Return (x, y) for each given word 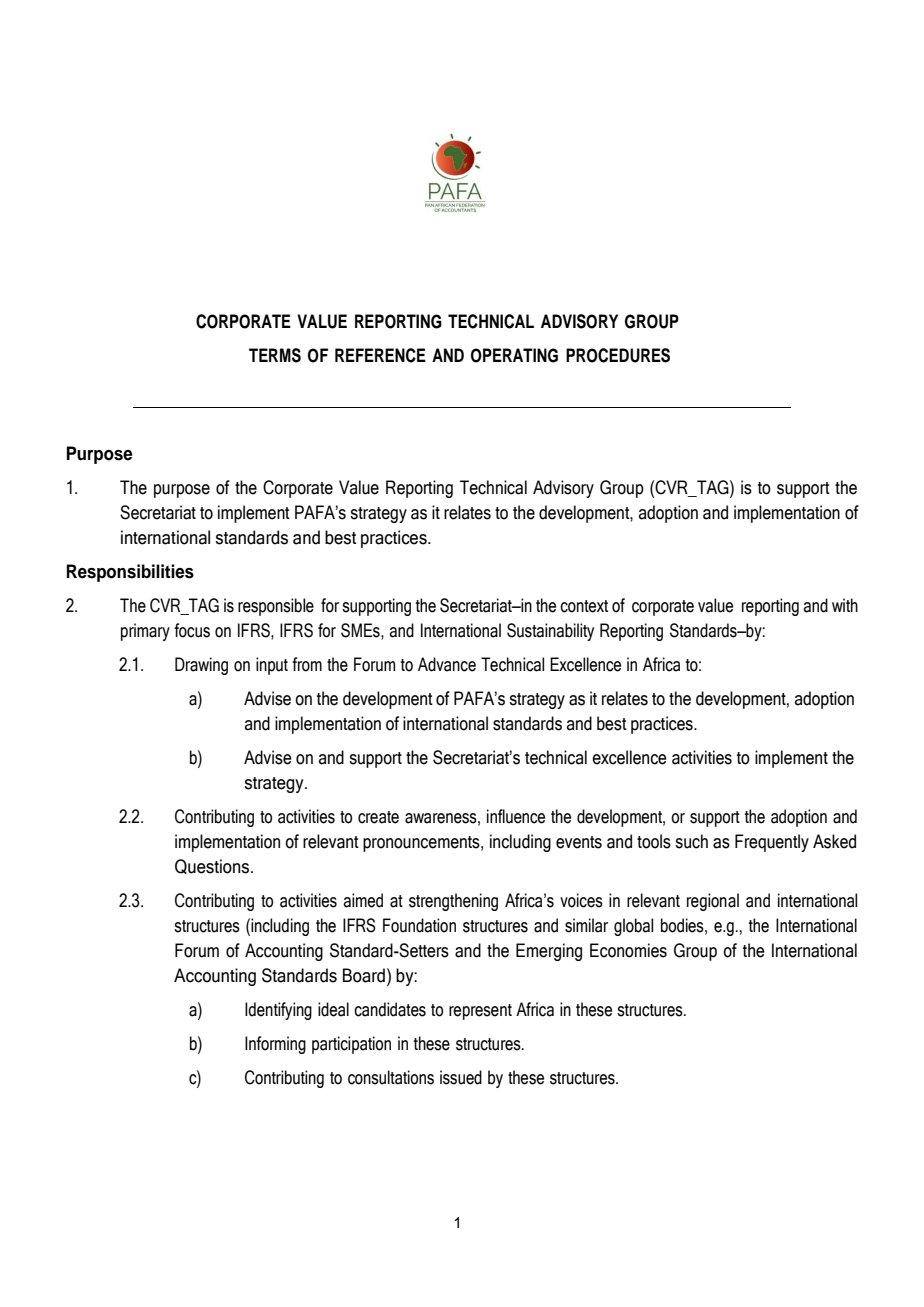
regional (713, 902)
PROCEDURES (618, 355)
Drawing (201, 666)
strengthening (453, 902)
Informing (275, 1045)
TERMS (275, 355)
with (845, 605)
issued (461, 1077)
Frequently (772, 843)
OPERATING (514, 355)
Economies (628, 950)
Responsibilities (130, 573)
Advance (447, 664)
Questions (213, 866)
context (584, 606)
